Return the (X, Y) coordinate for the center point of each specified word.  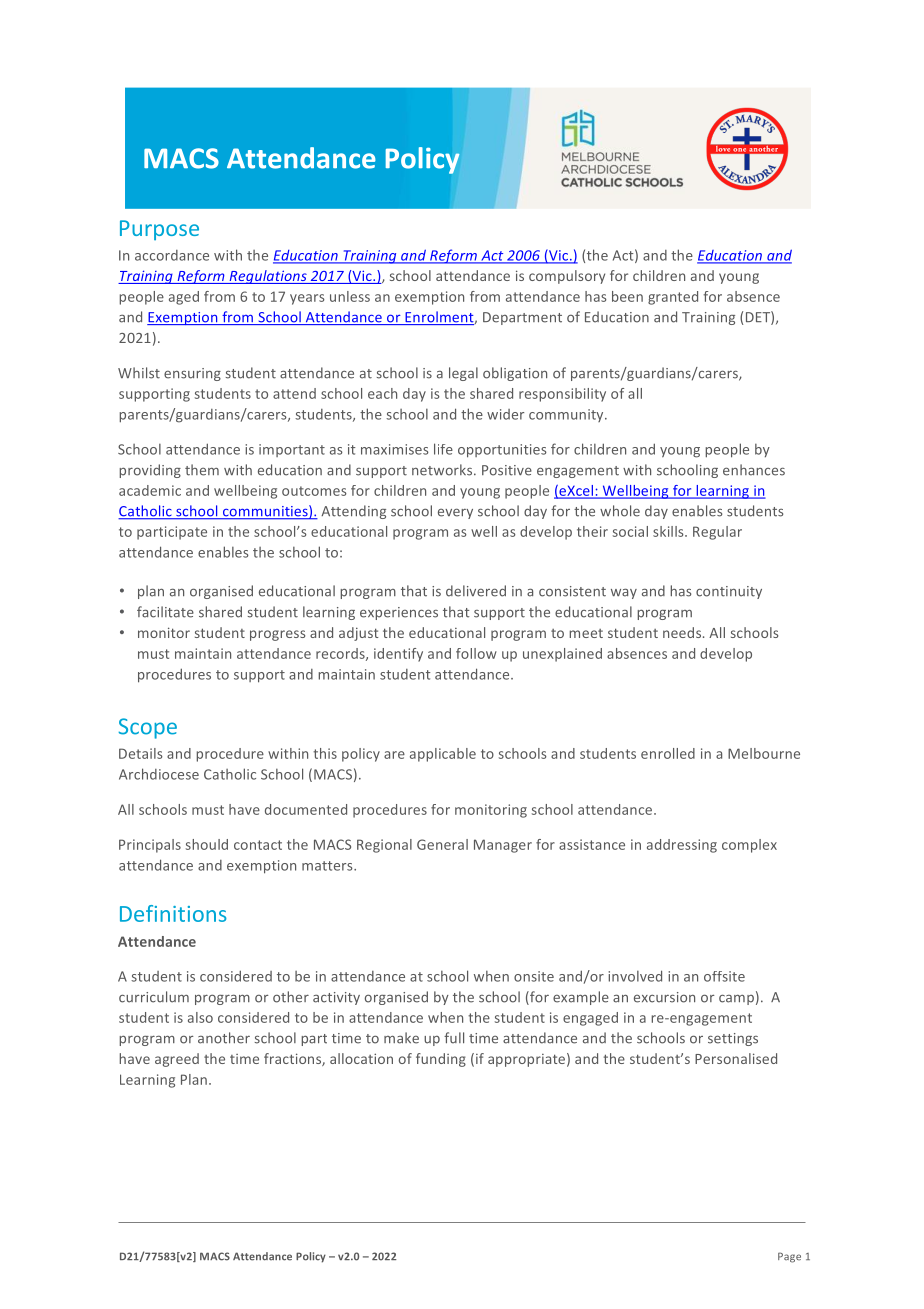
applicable (443, 755)
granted (673, 298)
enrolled (668, 753)
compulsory (567, 277)
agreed (177, 1060)
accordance (172, 255)
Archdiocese (159, 774)
